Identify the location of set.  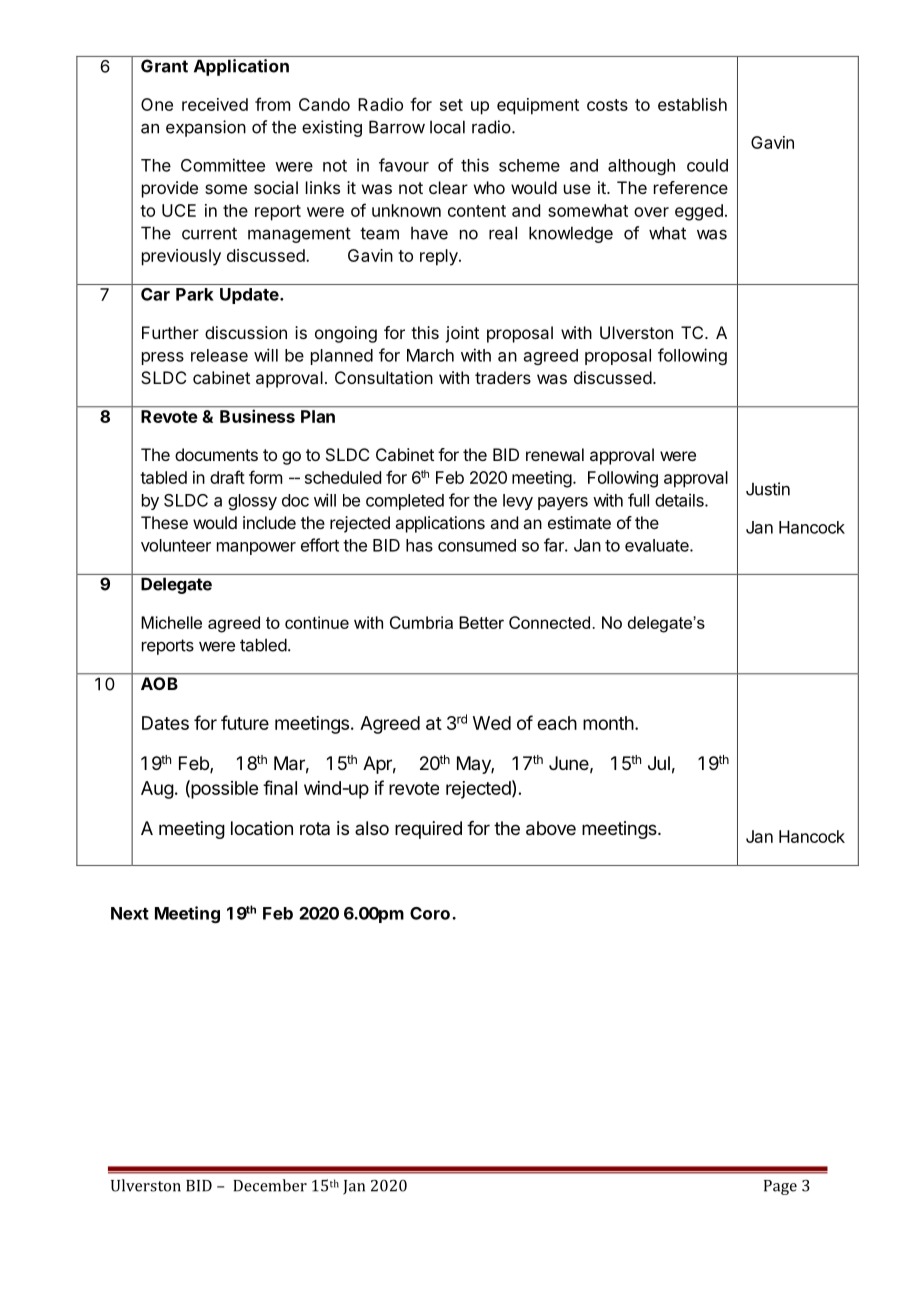
(451, 105).
